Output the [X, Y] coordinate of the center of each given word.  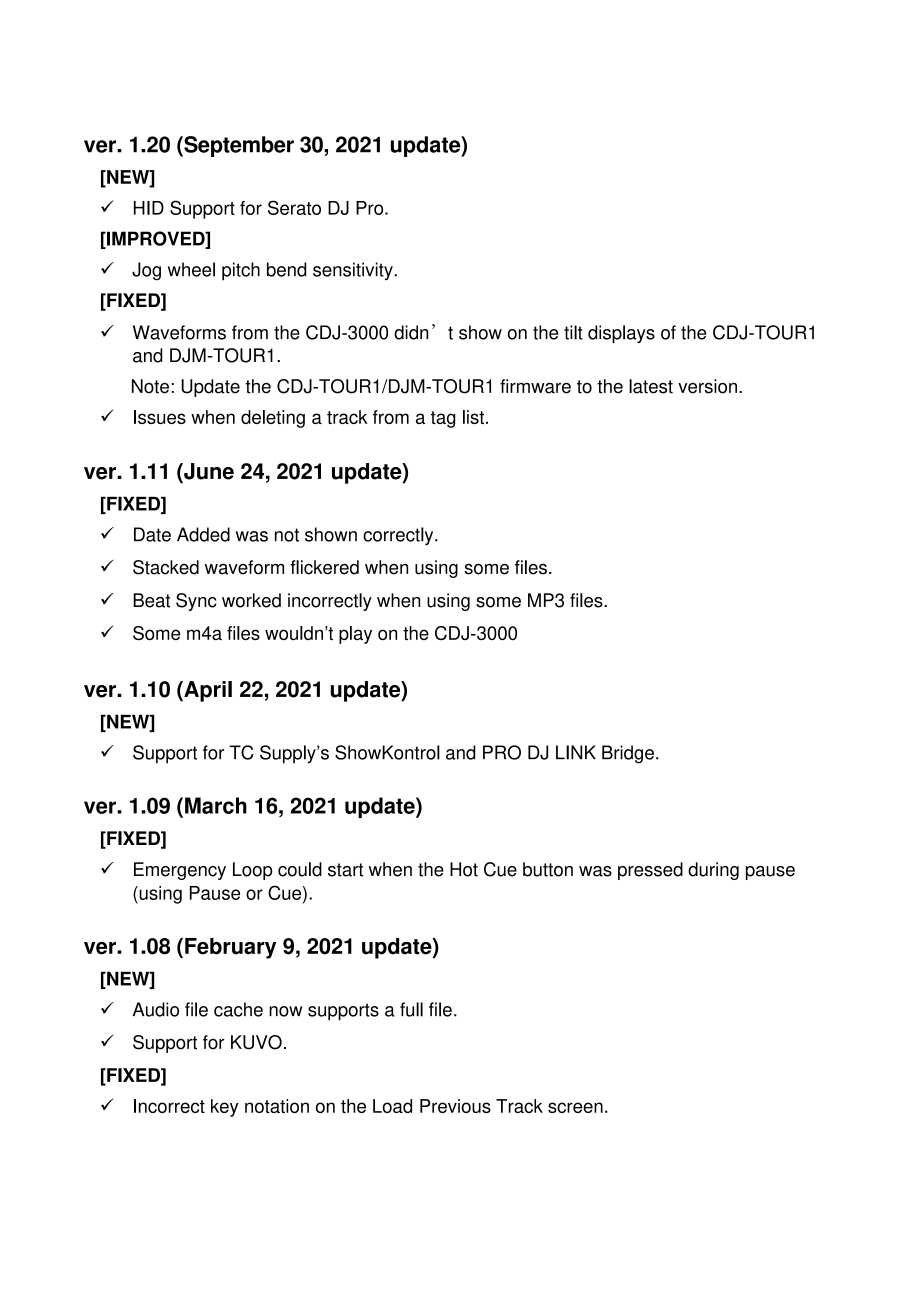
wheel [191, 269]
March [216, 805]
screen [575, 1107]
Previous [455, 1106]
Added [203, 534]
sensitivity [354, 271]
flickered [324, 567]
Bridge [628, 754]
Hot [464, 869]
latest [651, 386]
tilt [573, 332]
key [224, 1108]
